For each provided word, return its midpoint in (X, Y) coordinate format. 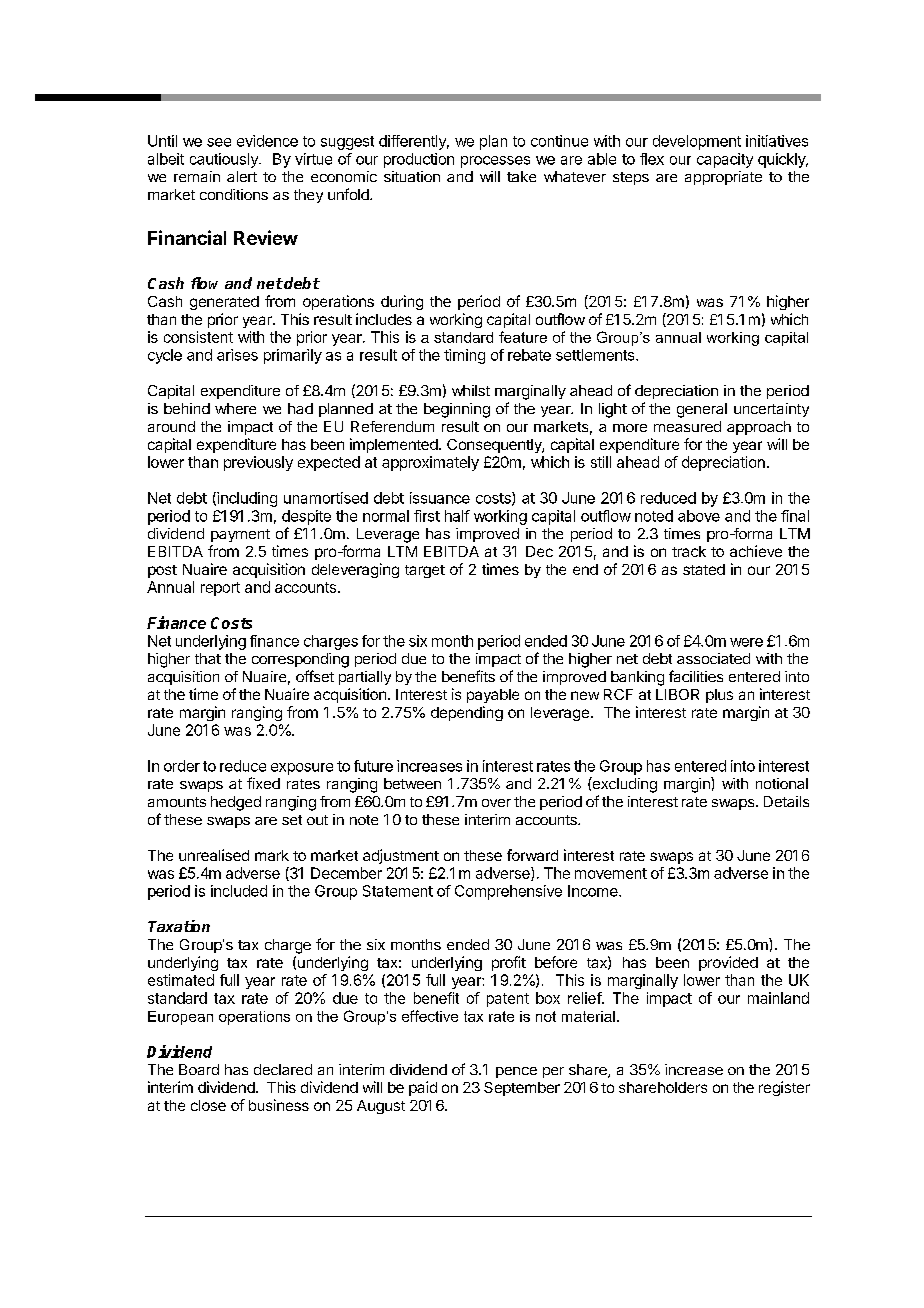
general (702, 410)
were (746, 642)
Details (786, 801)
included (239, 891)
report (220, 589)
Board (199, 1069)
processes (495, 162)
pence (516, 1072)
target (425, 571)
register (784, 1088)
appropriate (723, 178)
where (235, 408)
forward (532, 855)
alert (242, 176)
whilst (471, 390)
